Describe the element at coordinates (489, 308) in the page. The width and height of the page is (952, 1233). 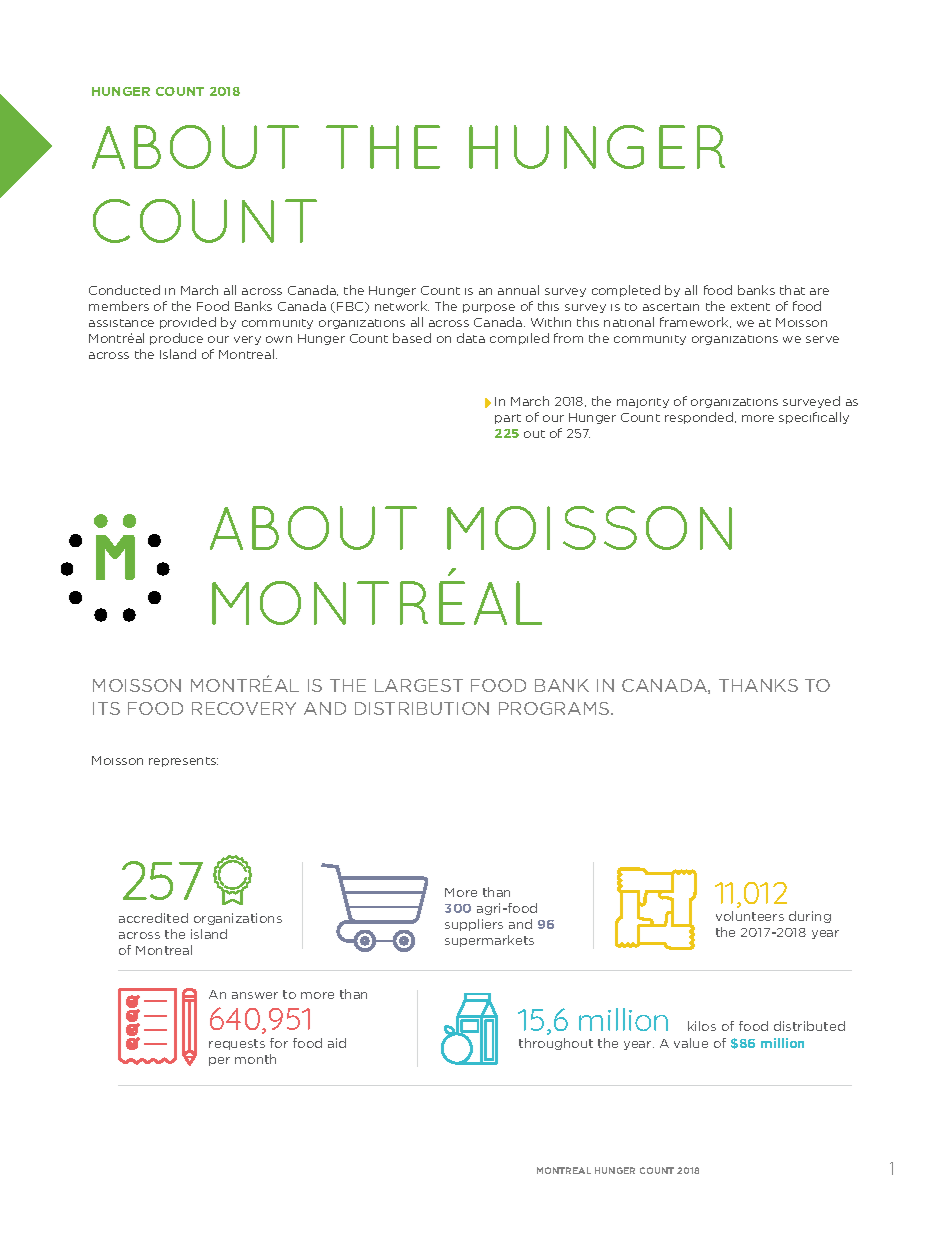
I see `purpose` at that location.
